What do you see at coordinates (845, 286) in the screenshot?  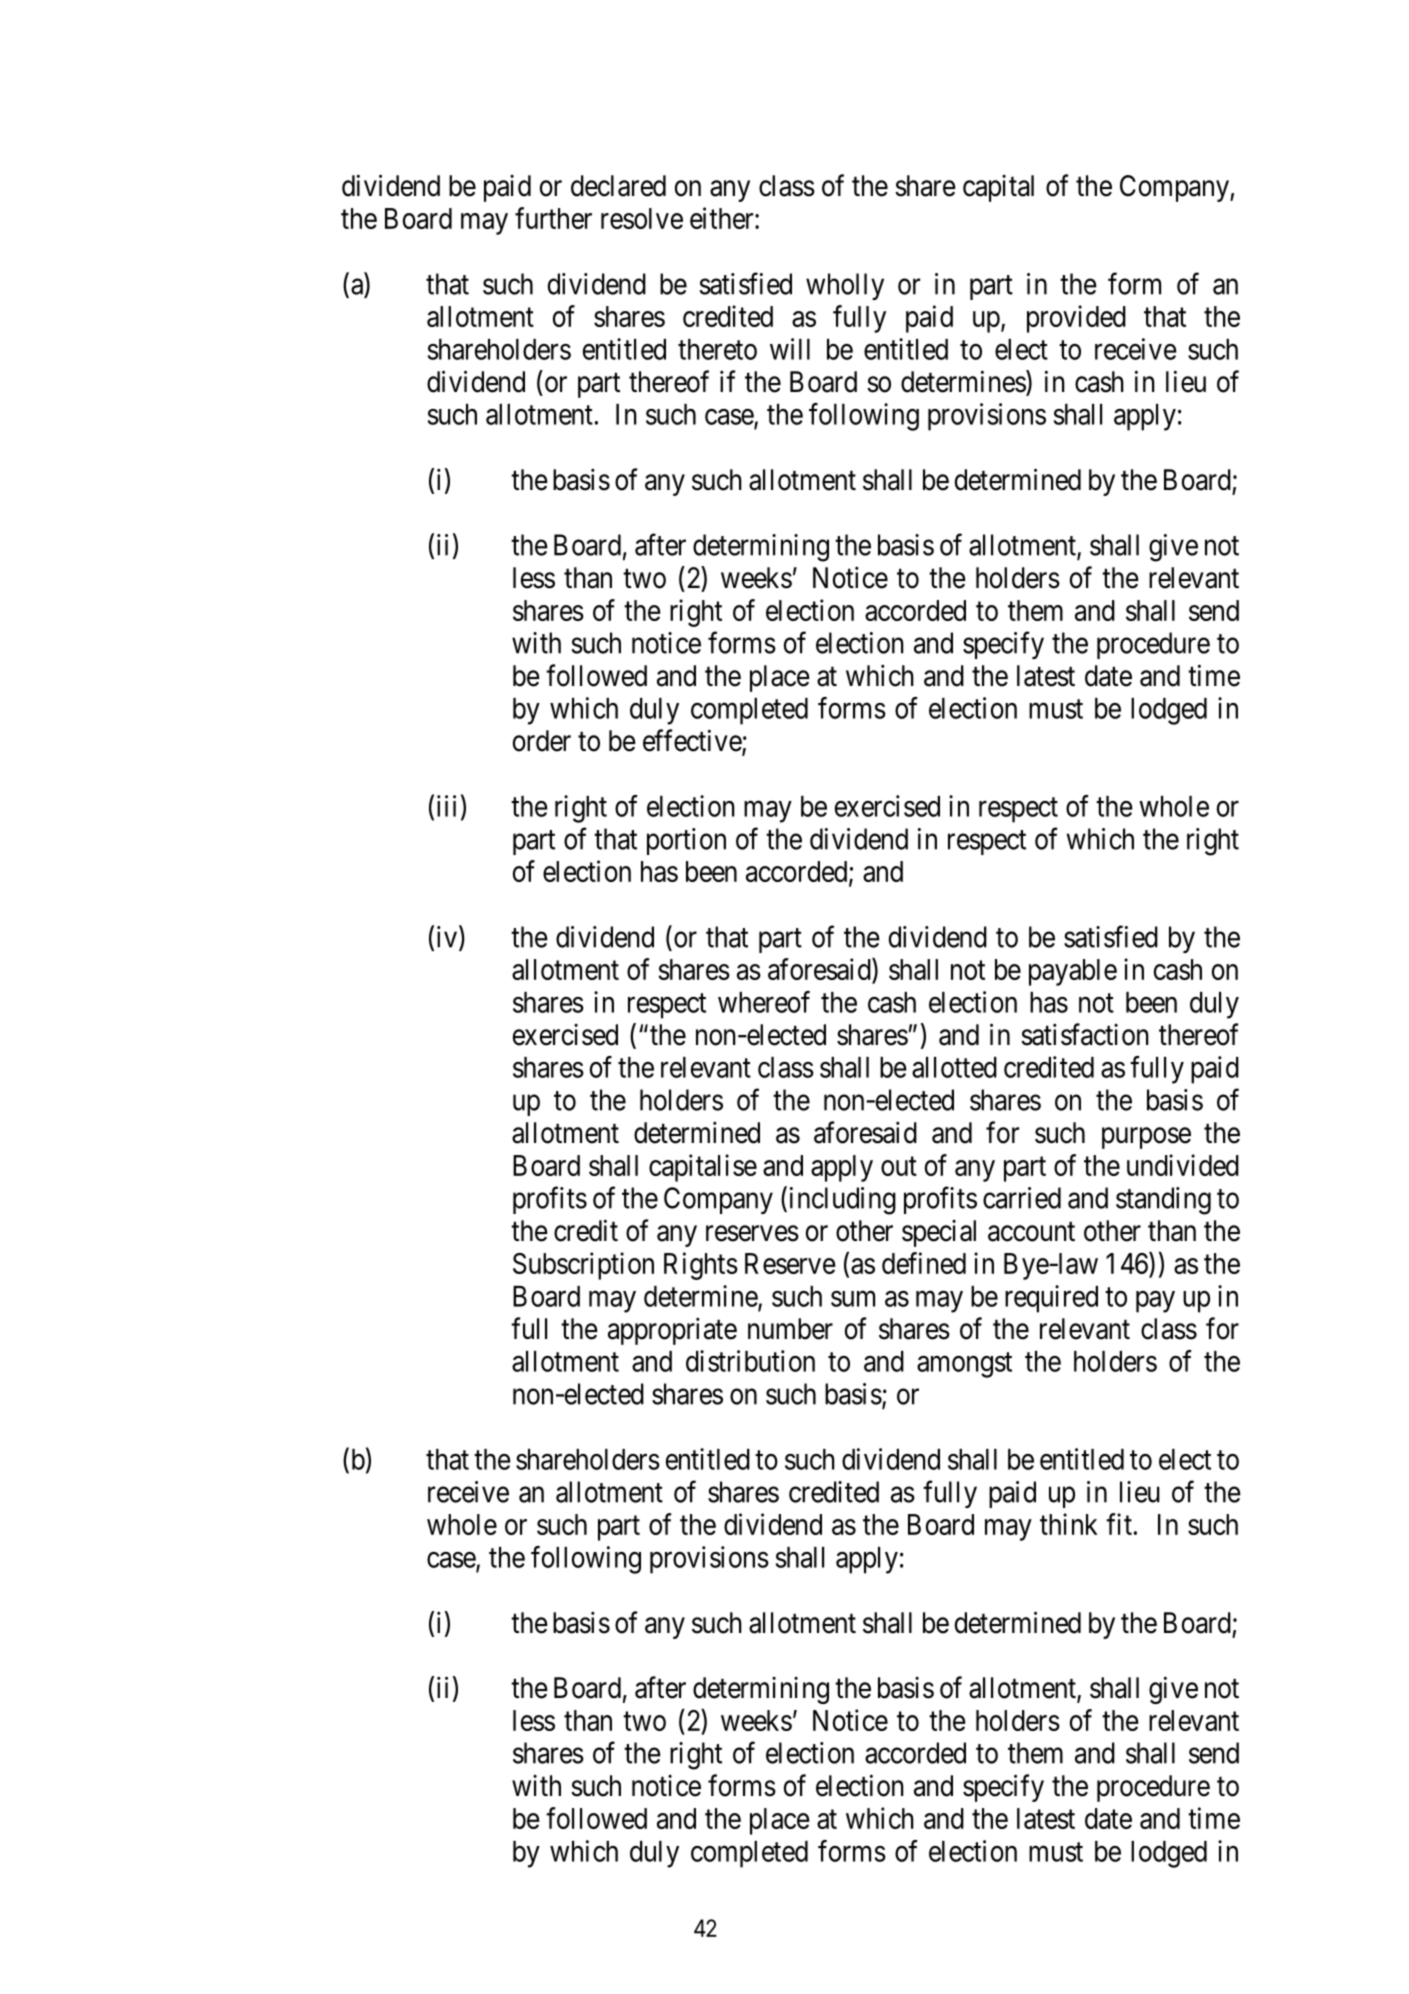 I see `wholly` at bounding box center [845, 286].
